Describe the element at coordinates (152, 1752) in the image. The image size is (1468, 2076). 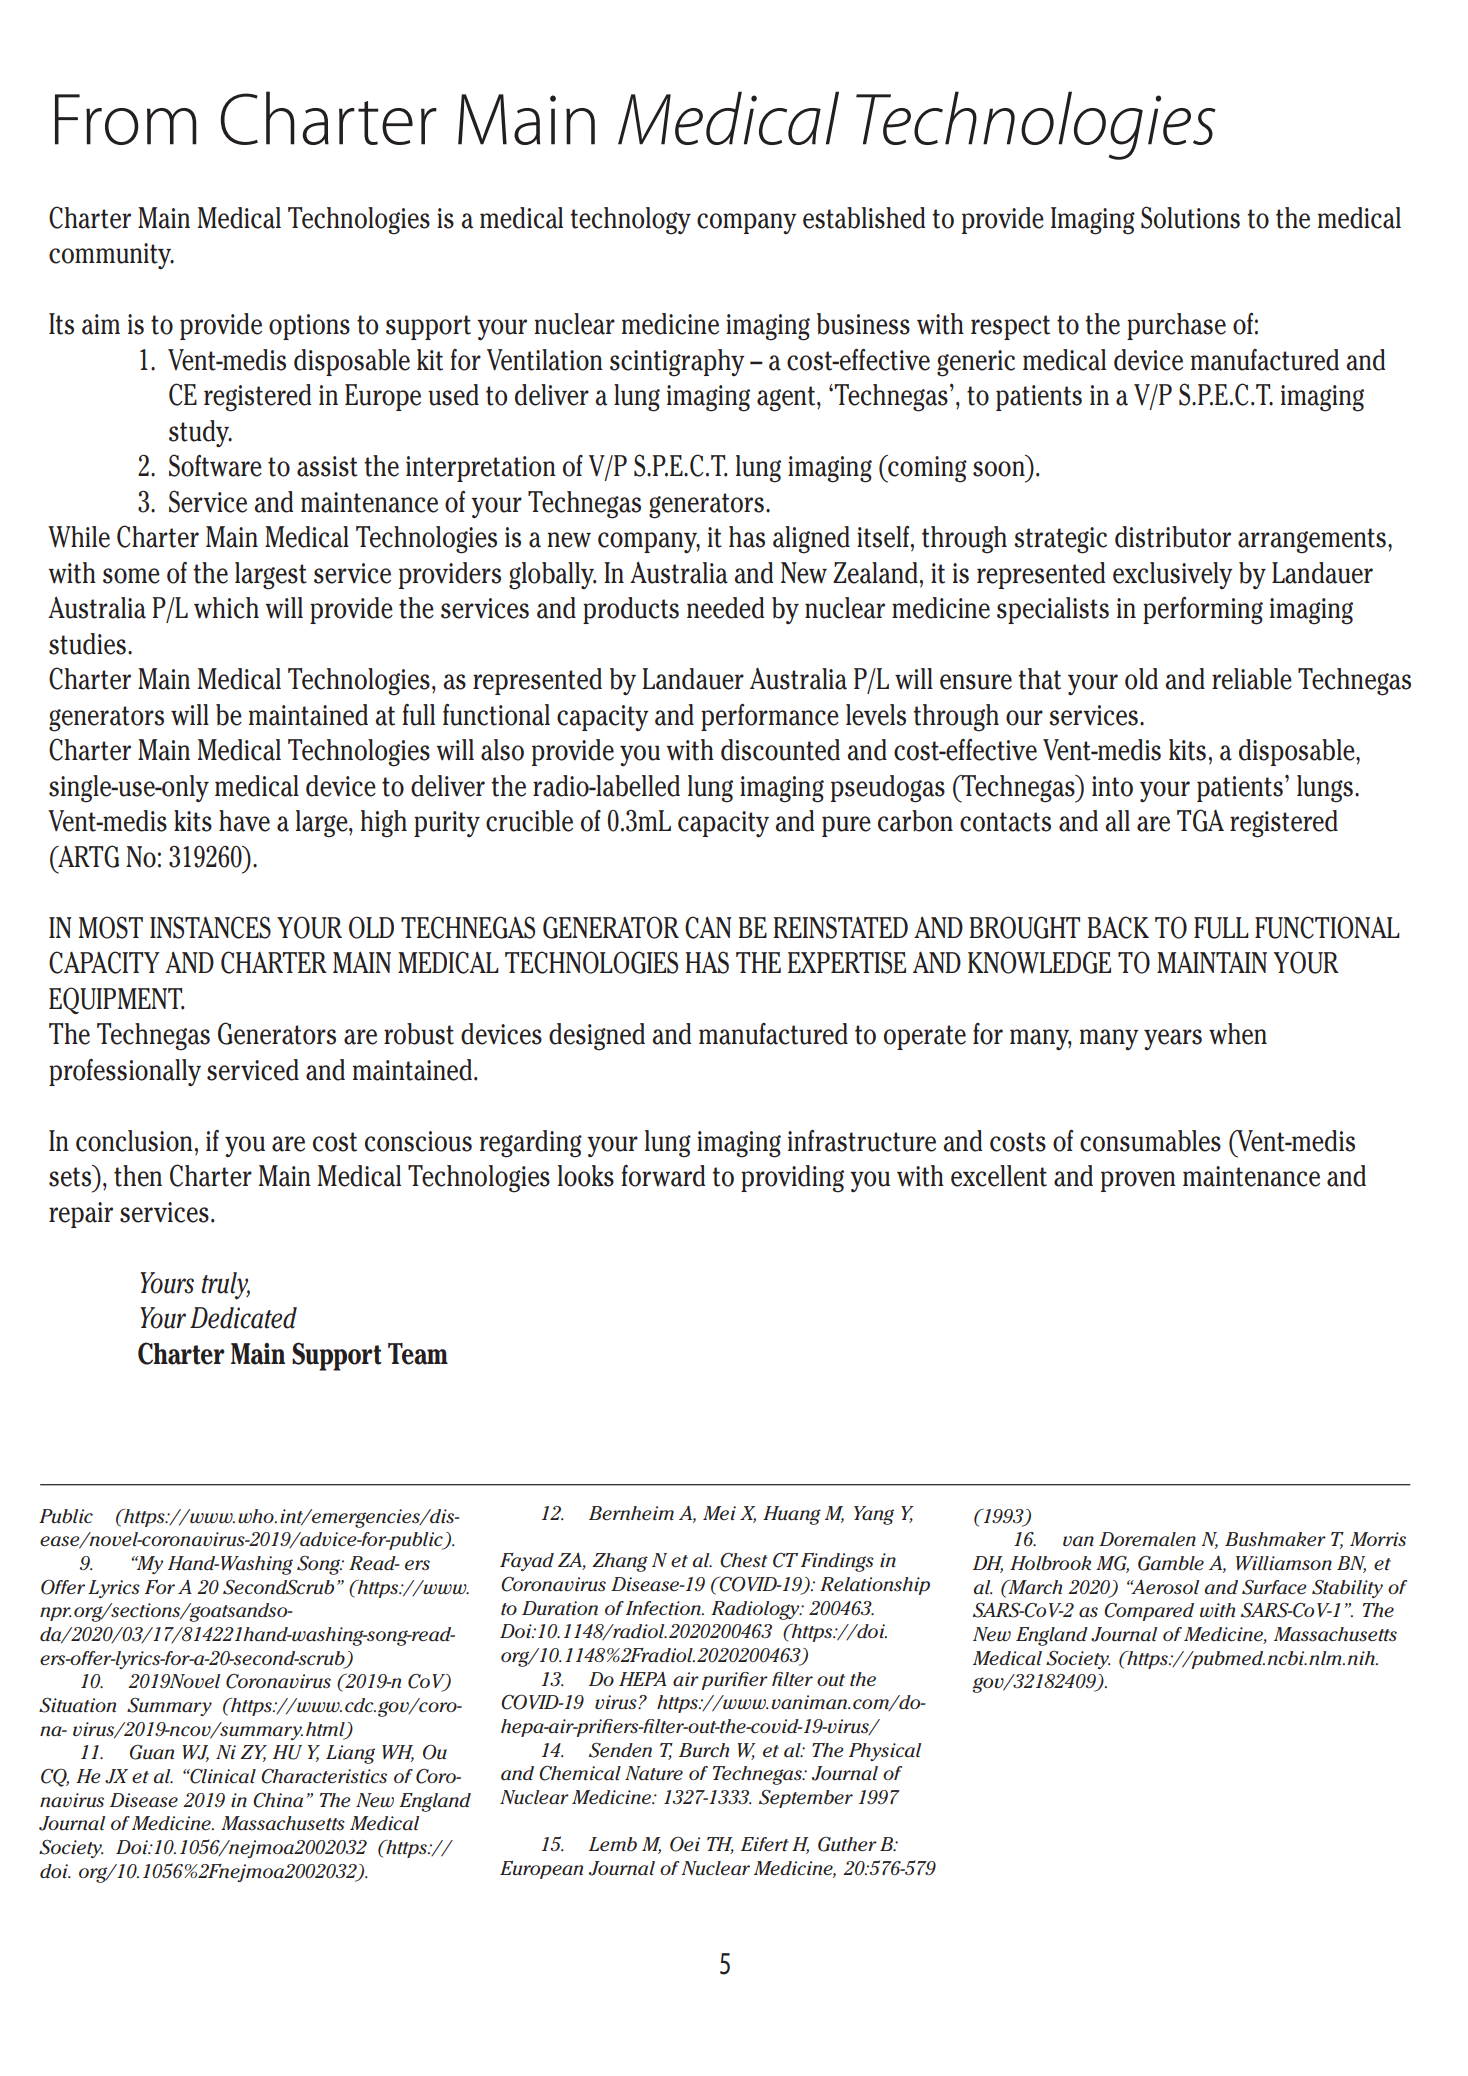
I see `Guan` at that location.
